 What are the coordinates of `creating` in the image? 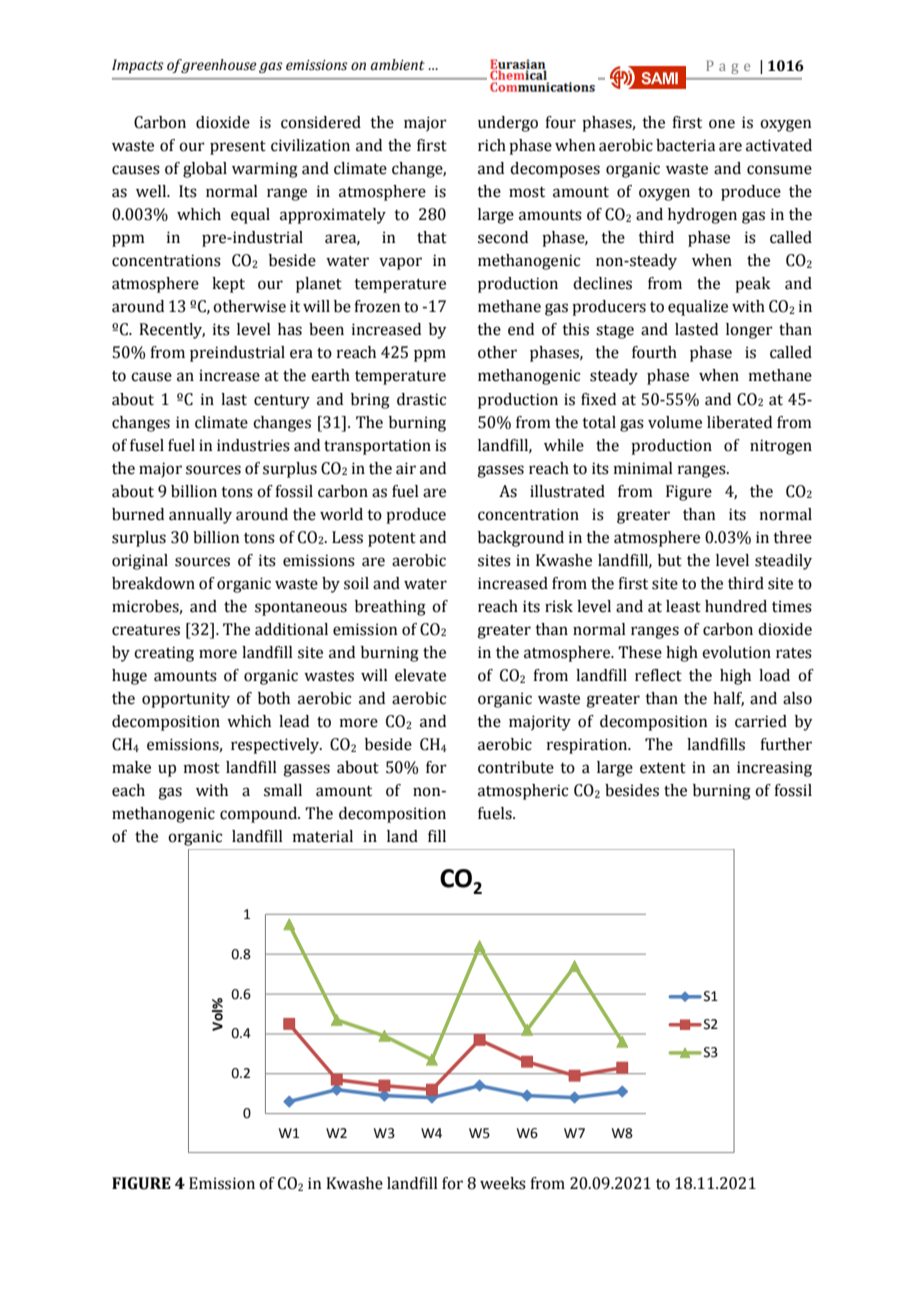 It's located at (164, 654).
